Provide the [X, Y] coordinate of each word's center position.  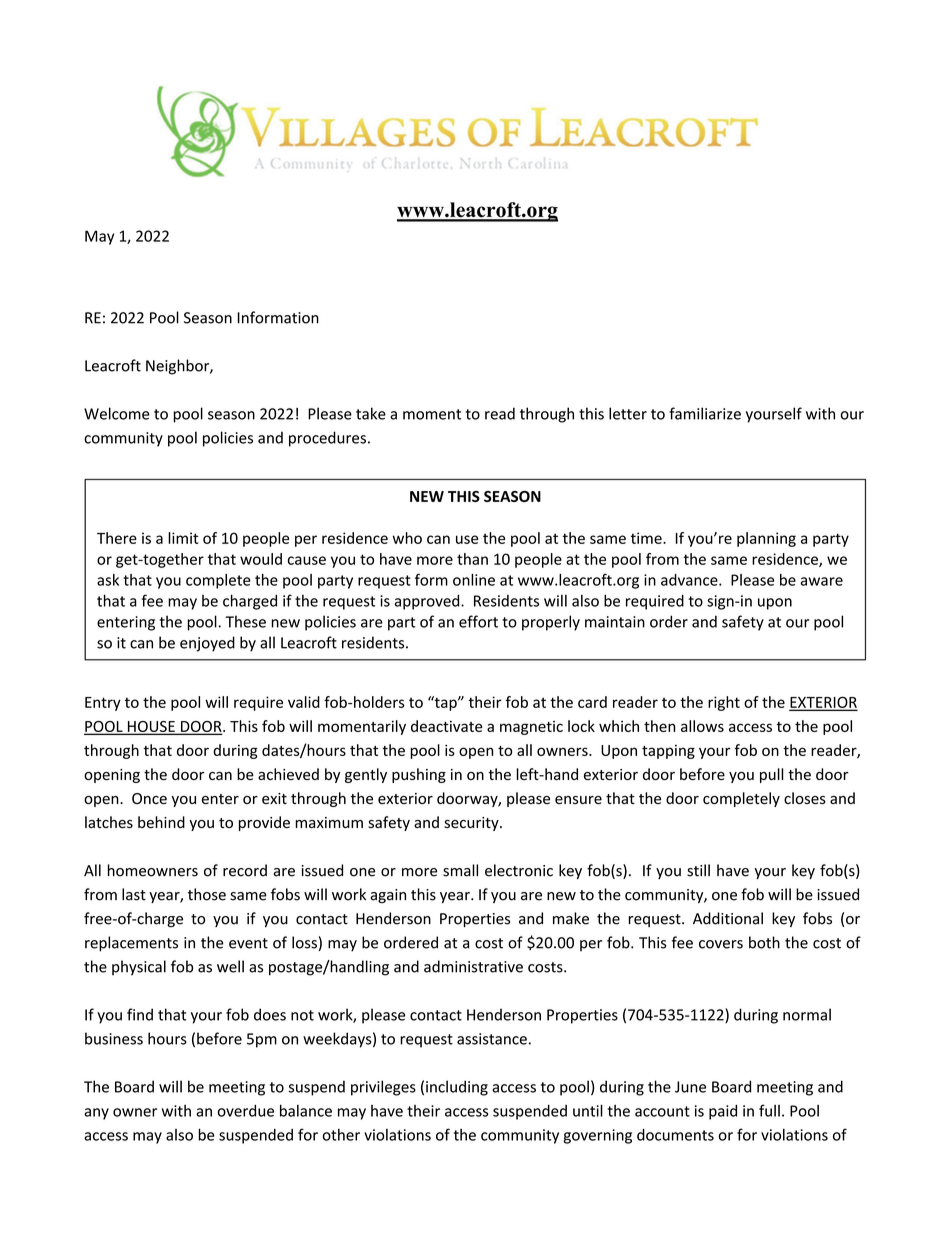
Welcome [117, 413]
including [457, 1088]
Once [149, 798]
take [371, 413]
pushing [419, 775]
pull [772, 775]
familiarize [705, 413]
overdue [246, 1111]
